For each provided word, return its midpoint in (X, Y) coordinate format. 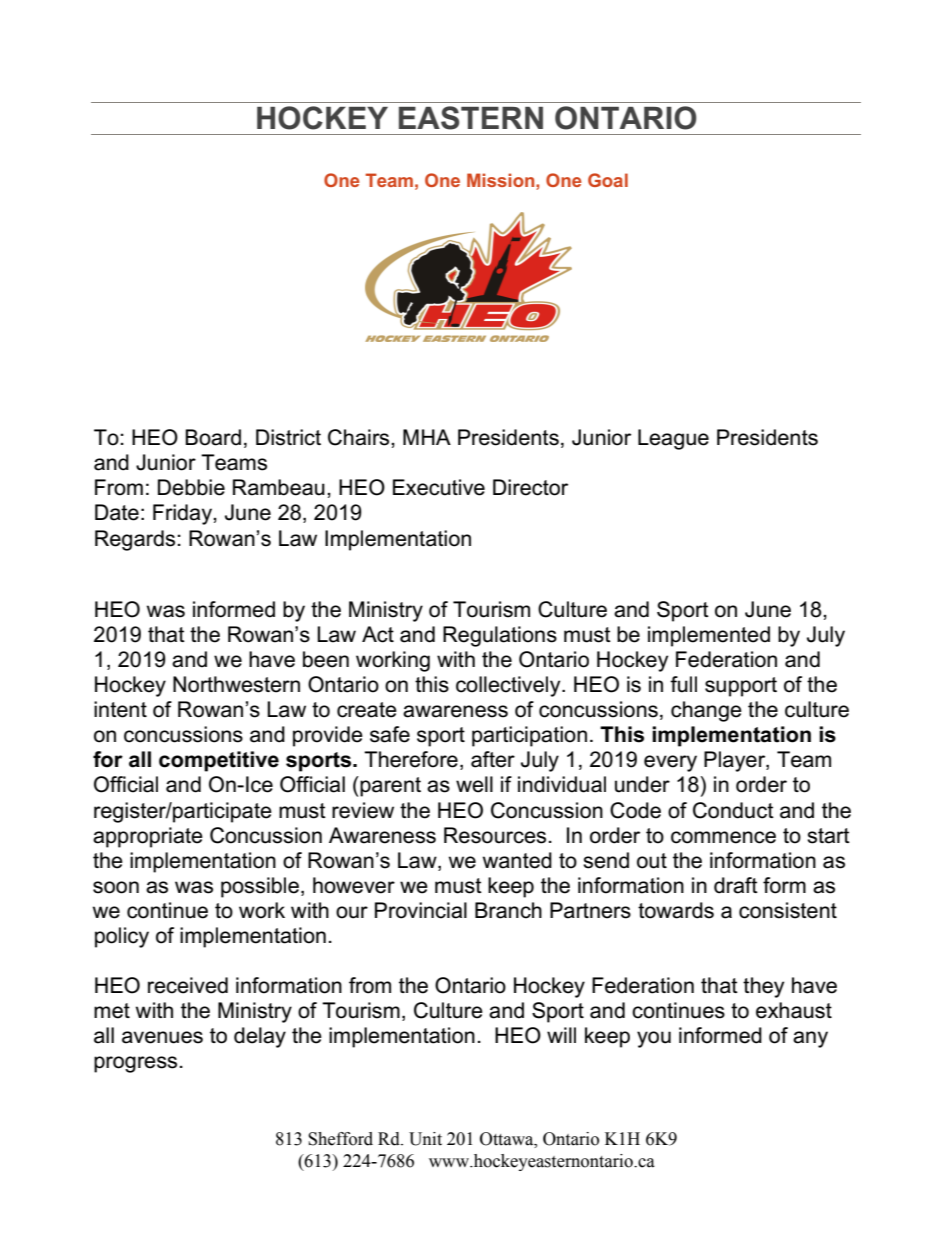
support (741, 687)
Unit (425, 1139)
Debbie (191, 487)
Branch (508, 910)
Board (213, 437)
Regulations (500, 636)
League (673, 439)
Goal (608, 180)
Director (530, 487)
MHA (427, 437)
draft (736, 885)
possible (260, 887)
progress (135, 1064)
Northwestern (236, 684)
